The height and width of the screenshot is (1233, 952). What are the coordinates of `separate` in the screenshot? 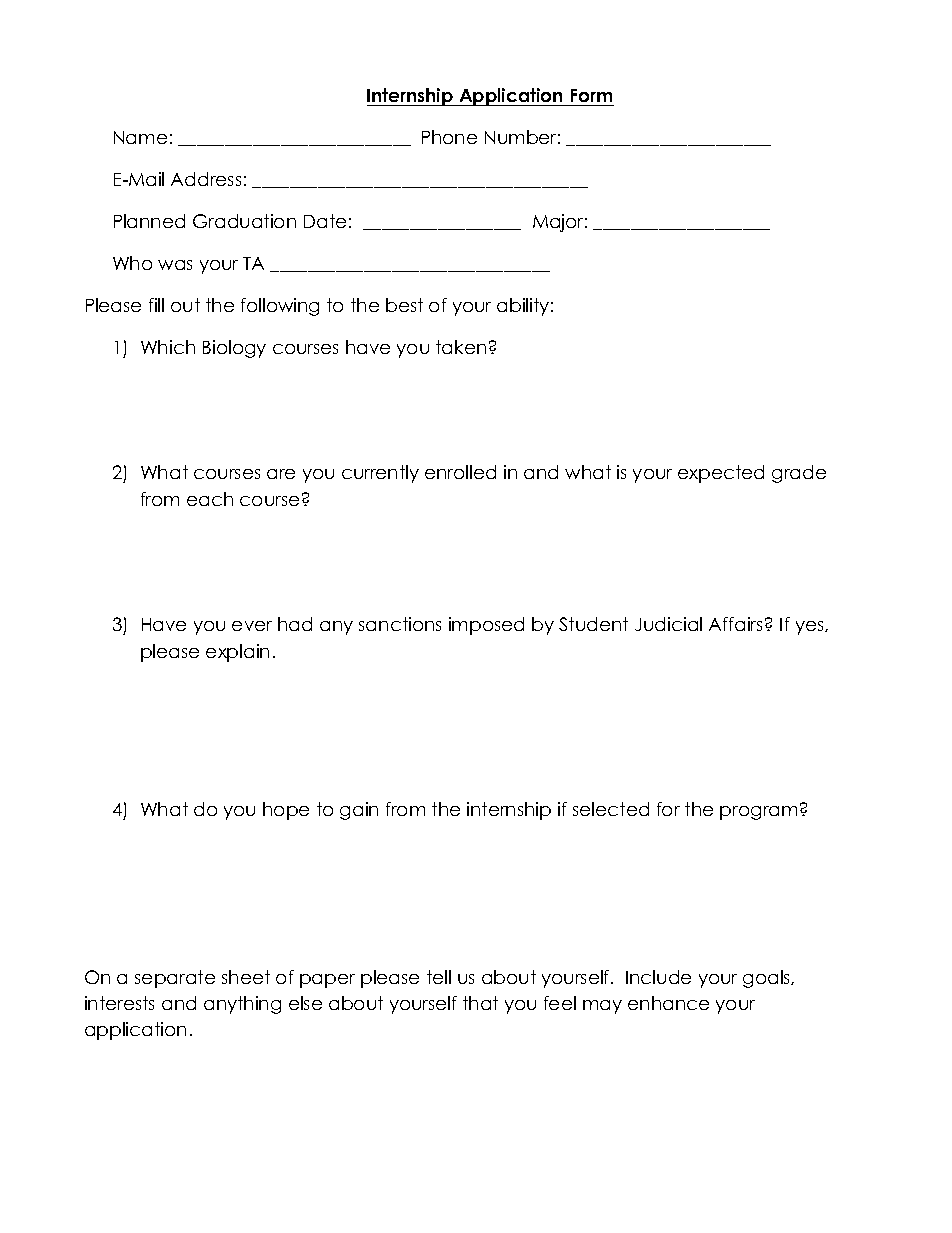 It's located at (175, 979).
